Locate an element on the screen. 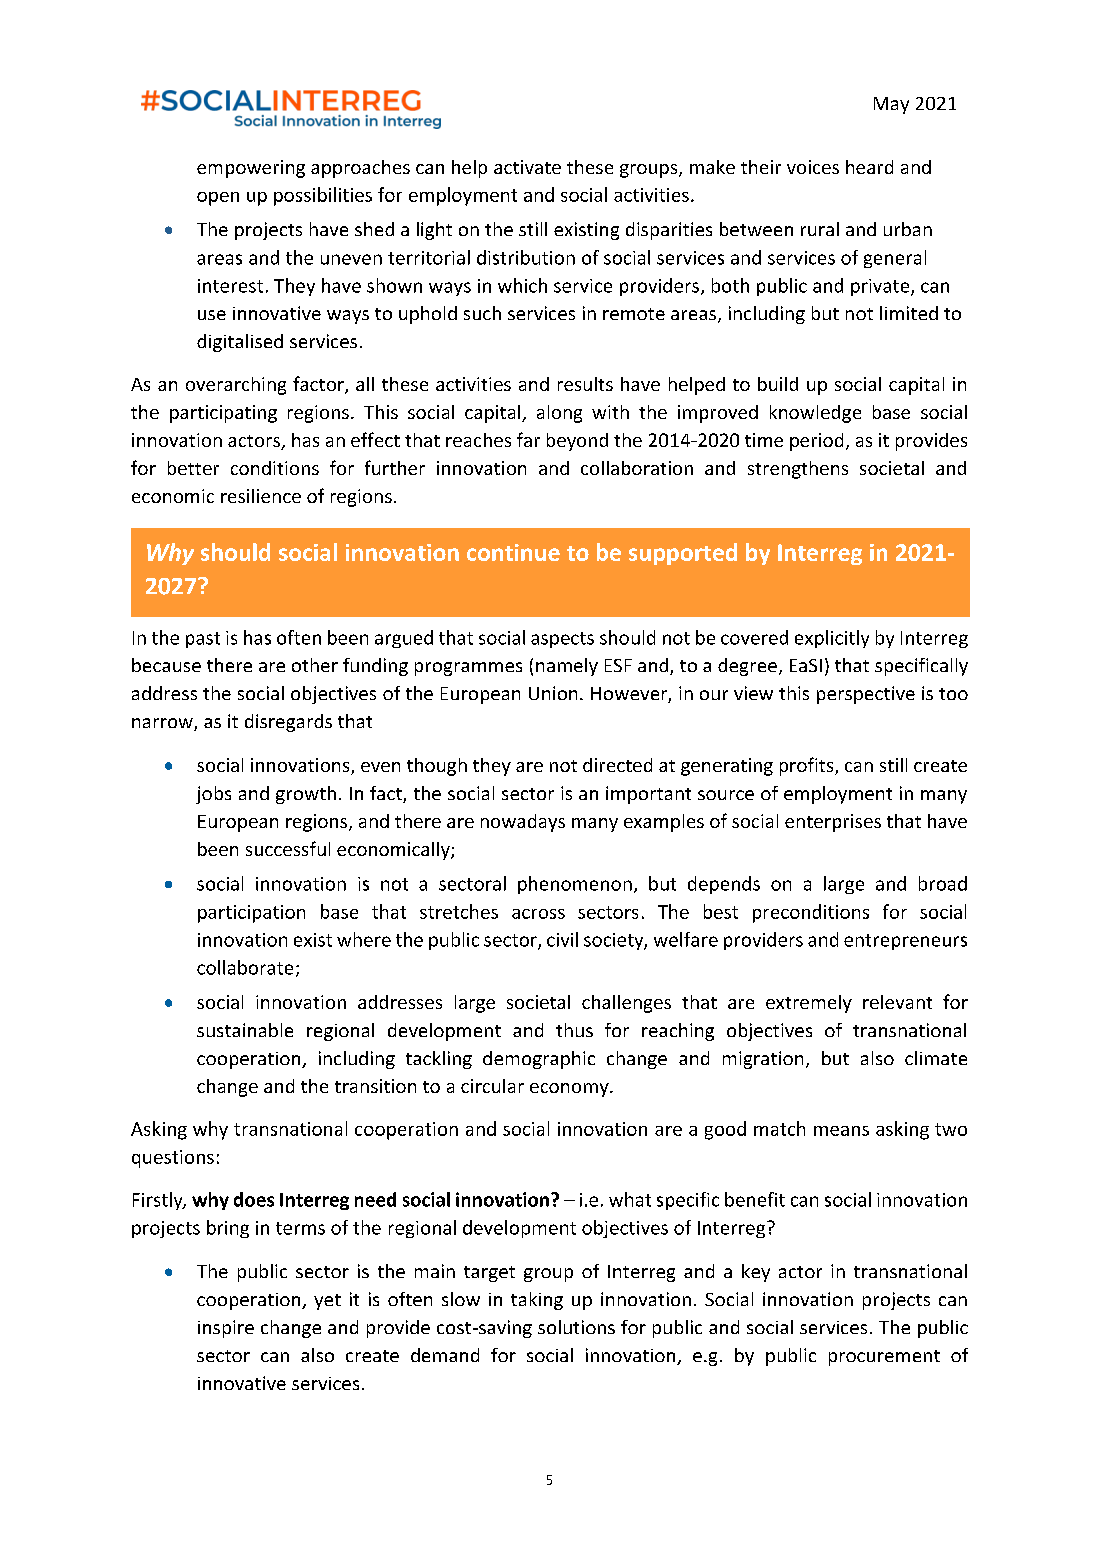 Image resolution: width=1099 pixels, height=1554 pixels. disregards is located at coordinates (288, 723).
